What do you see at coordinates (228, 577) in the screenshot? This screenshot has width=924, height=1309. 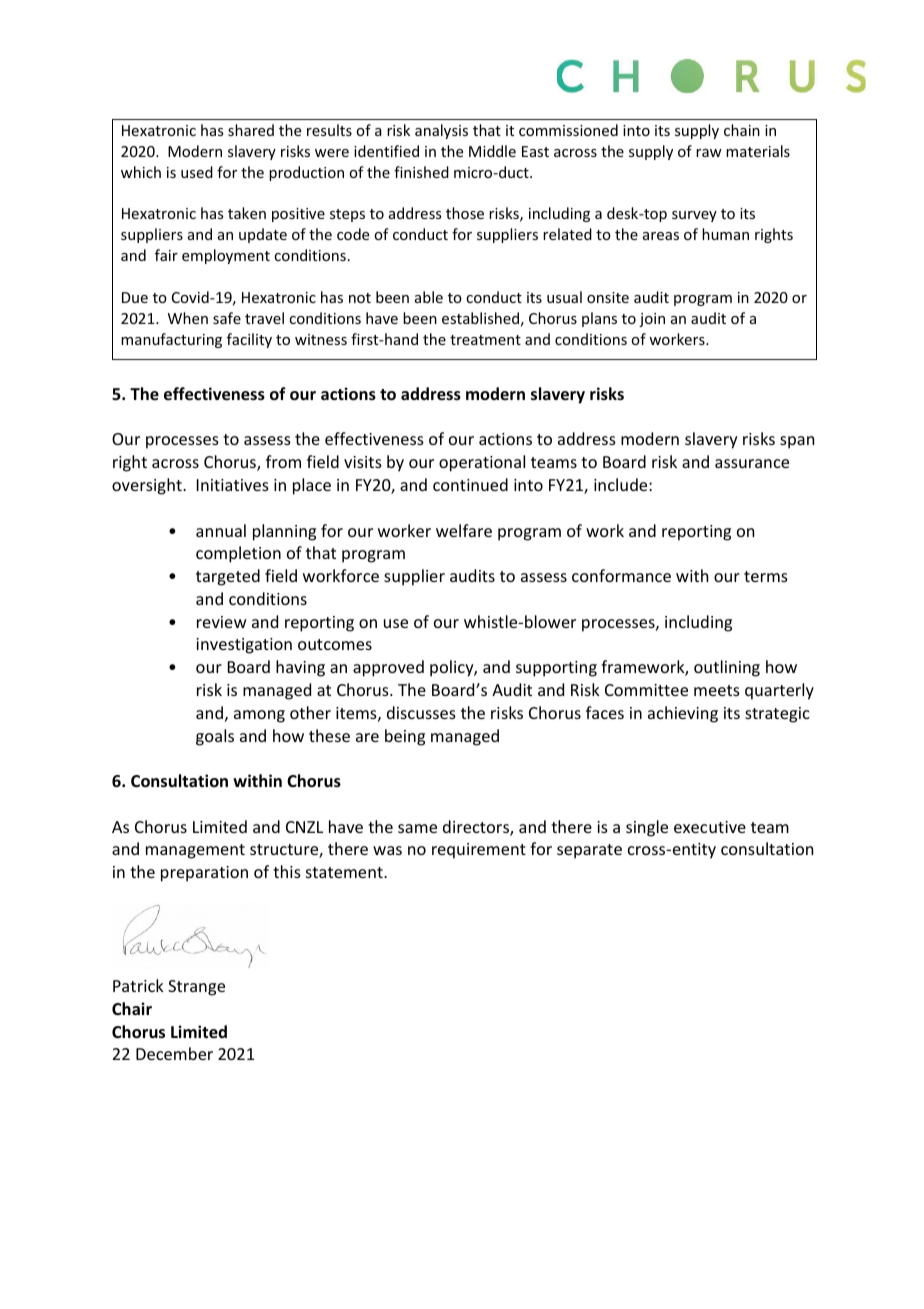 I see `targeted` at bounding box center [228, 577].
